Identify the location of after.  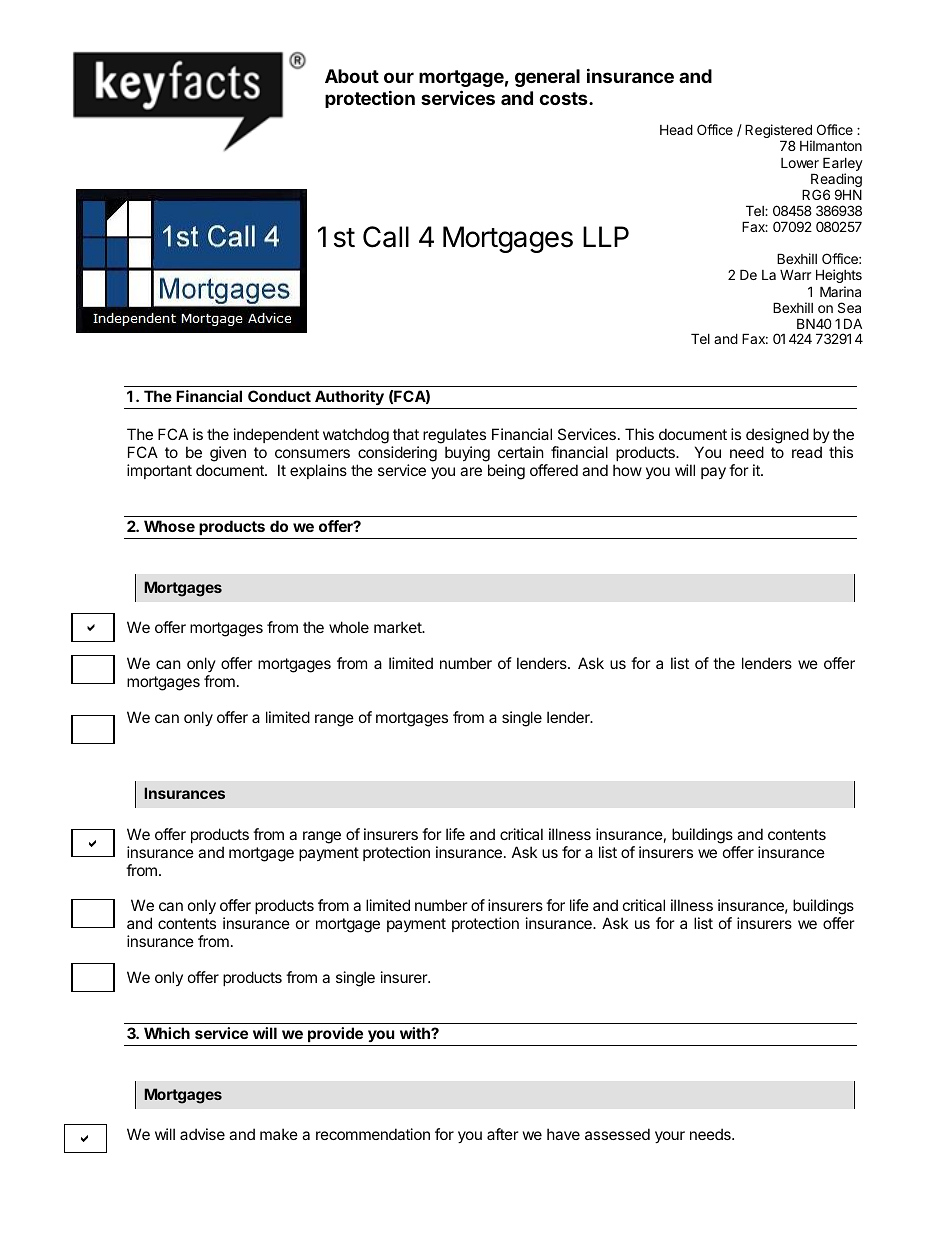
(503, 1134).
